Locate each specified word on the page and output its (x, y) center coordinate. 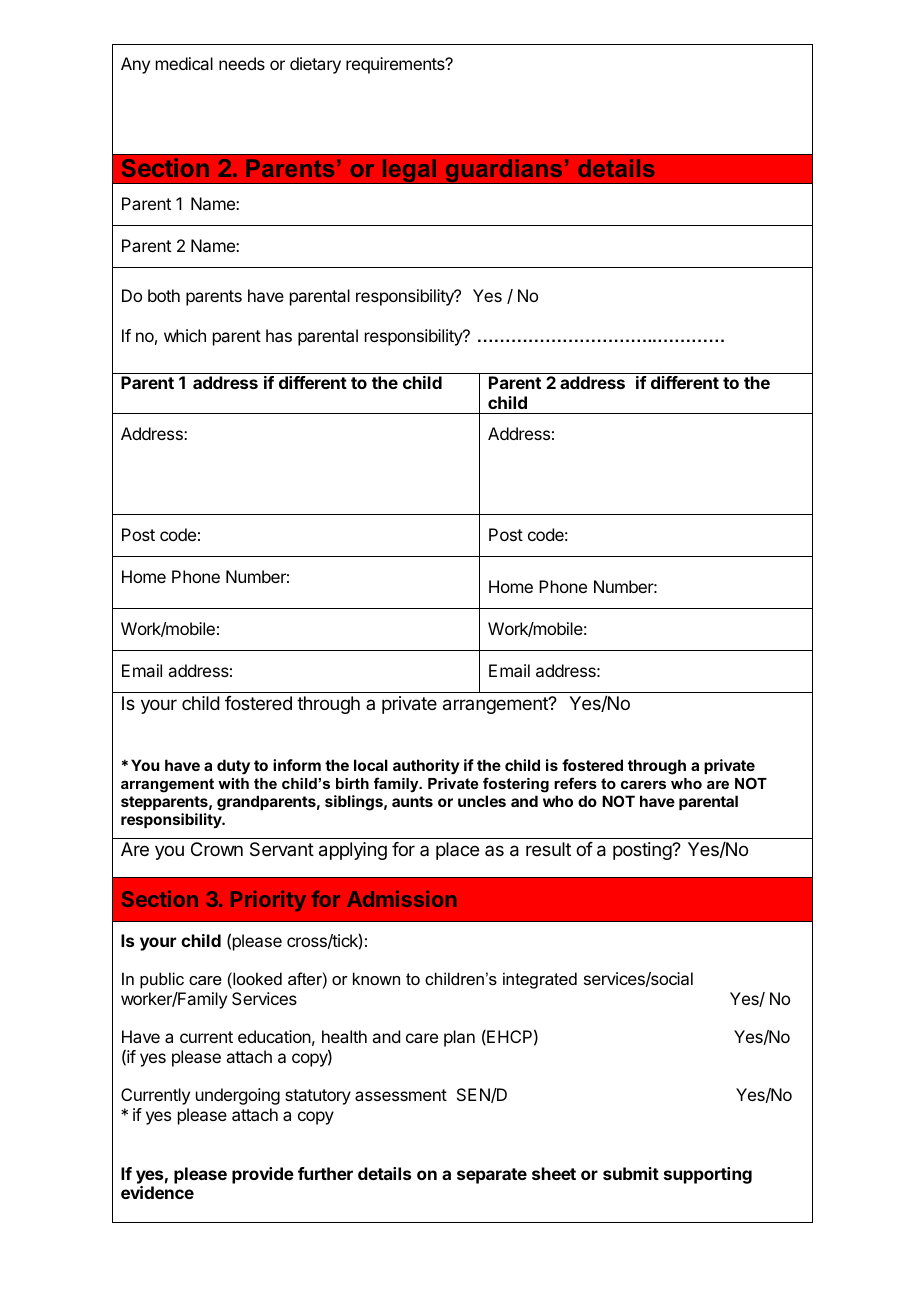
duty (233, 767)
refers (575, 783)
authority (426, 766)
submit (631, 1173)
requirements (396, 65)
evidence (157, 1192)
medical (184, 63)
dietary (315, 65)
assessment (401, 1095)
